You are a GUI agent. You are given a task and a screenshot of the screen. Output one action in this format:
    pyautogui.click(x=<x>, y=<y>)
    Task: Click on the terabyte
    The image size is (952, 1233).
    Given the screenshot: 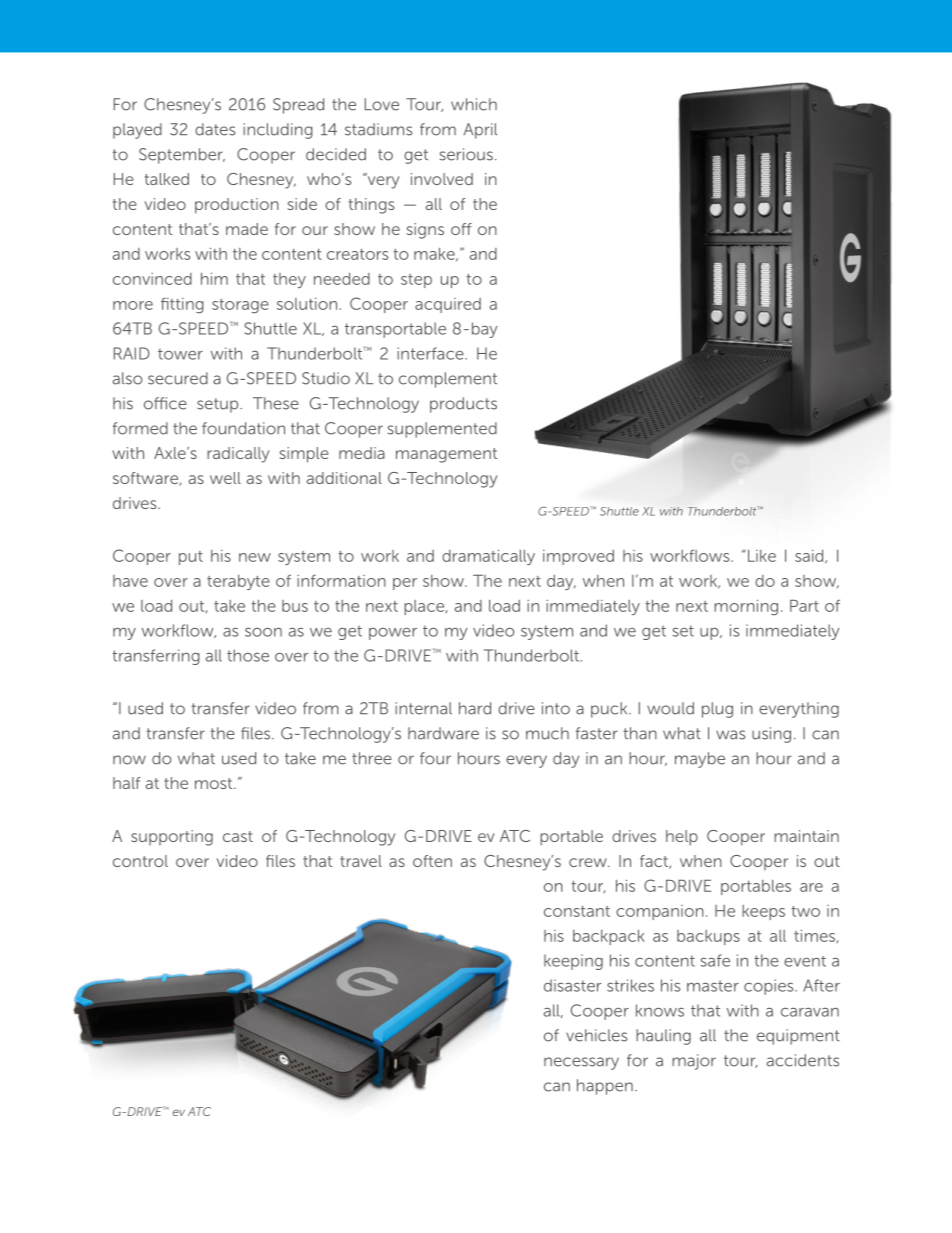 What is the action you would take?
    pyautogui.click(x=238, y=582)
